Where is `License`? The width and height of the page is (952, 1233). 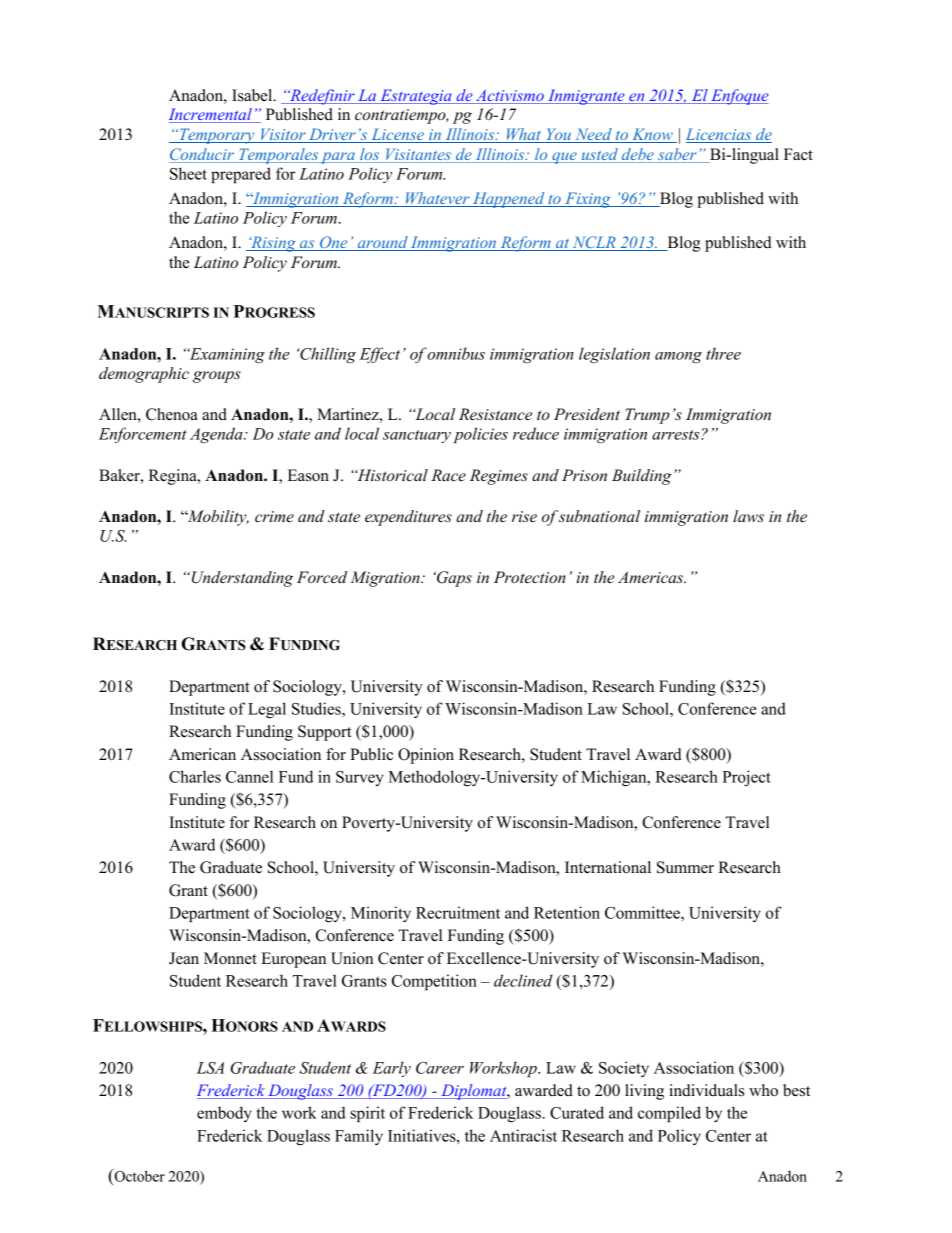
License is located at coordinates (397, 135).
